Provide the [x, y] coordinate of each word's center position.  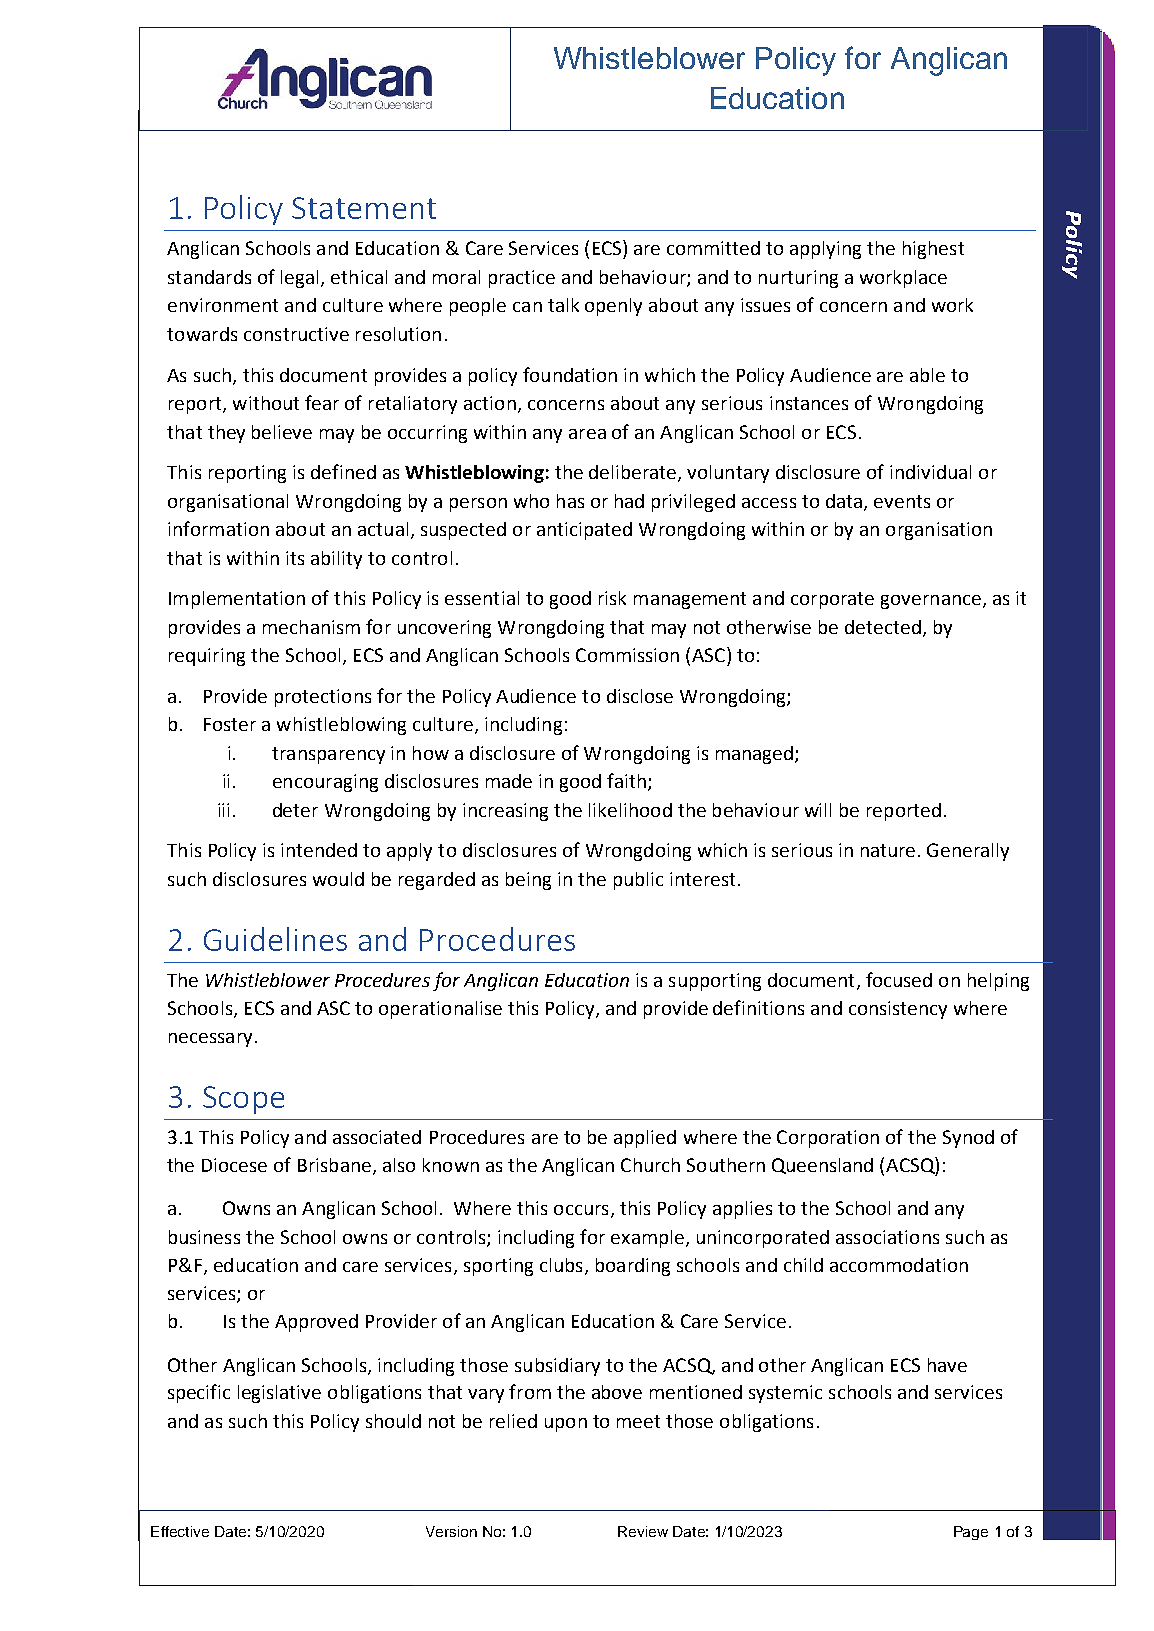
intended [319, 850]
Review [643, 1531]
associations [887, 1237]
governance [931, 602]
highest [933, 250]
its [295, 558]
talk [563, 305]
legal [299, 279]
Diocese [234, 1165]
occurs [581, 1210]
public [638, 881]
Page [971, 1533]
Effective [180, 1531]
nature [888, 850]
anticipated [584, 531]
